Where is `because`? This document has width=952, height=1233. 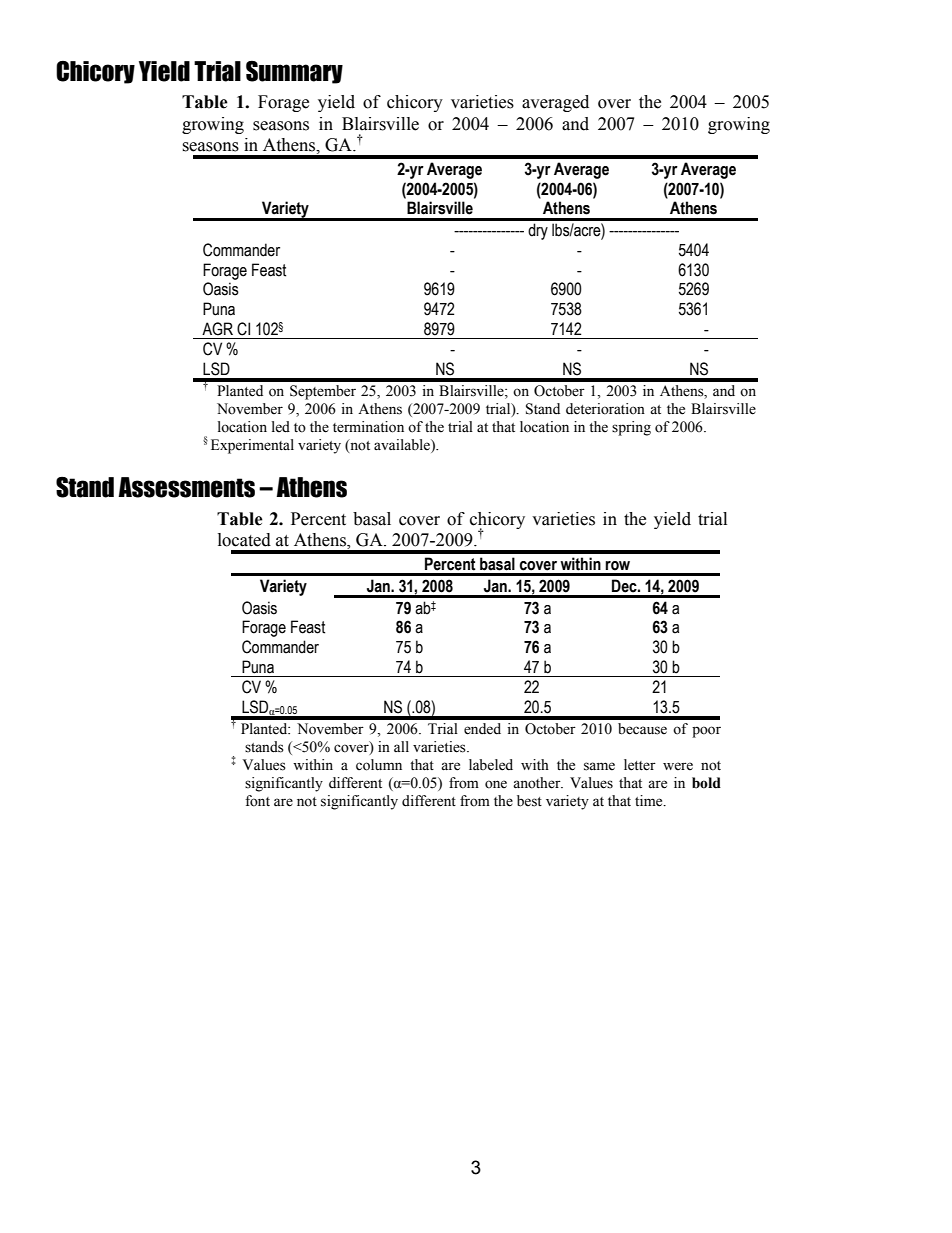
because is located at coordinates (642, 729).
